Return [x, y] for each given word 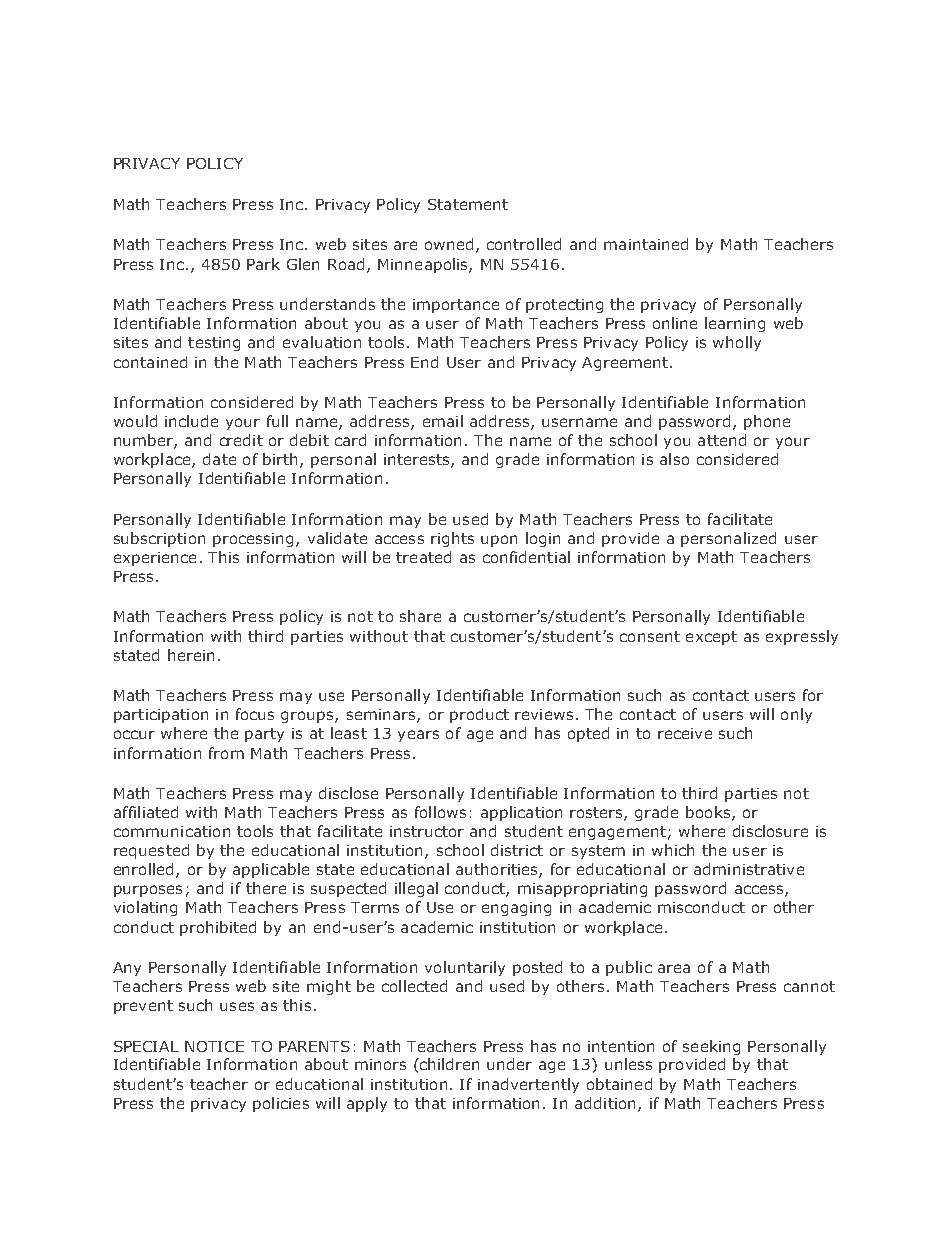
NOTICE [214, 1046]
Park [263, 264]
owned [449, 244]
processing [253, 540]
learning [735, 324]
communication [172, 831]
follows [440, 812]
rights [452, 539]
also [674, 459]
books [709, 813]
